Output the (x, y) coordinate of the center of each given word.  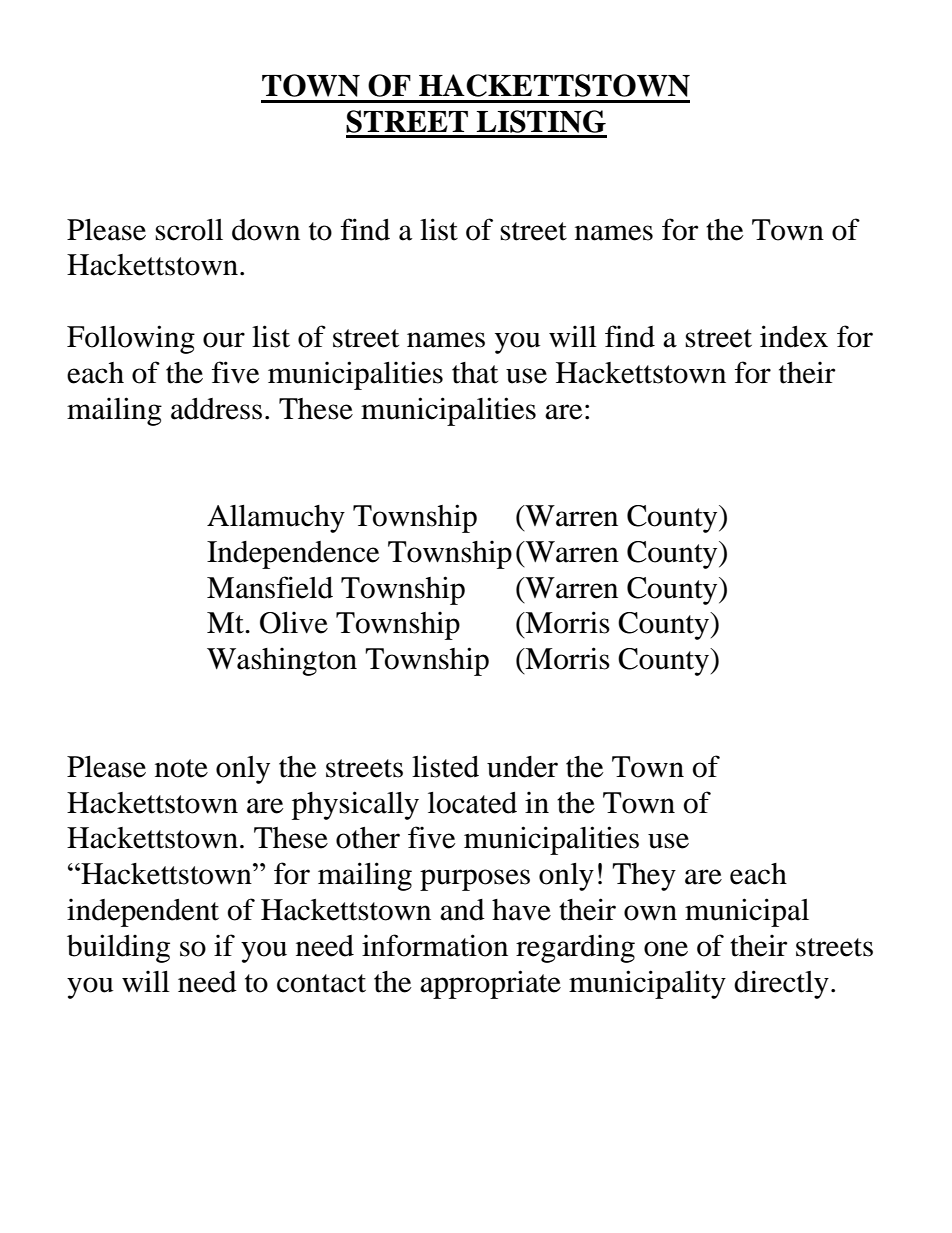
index (794, 336)
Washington (282, 661)
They (644, 877)
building (118, 948)
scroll (189, 230)
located (472, 803)
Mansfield (270, 587)
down (266, 230)
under (522, 767)
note (181, 768)
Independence (293, 555)
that (475, 373)
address (216, 409)
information (435, 945)
